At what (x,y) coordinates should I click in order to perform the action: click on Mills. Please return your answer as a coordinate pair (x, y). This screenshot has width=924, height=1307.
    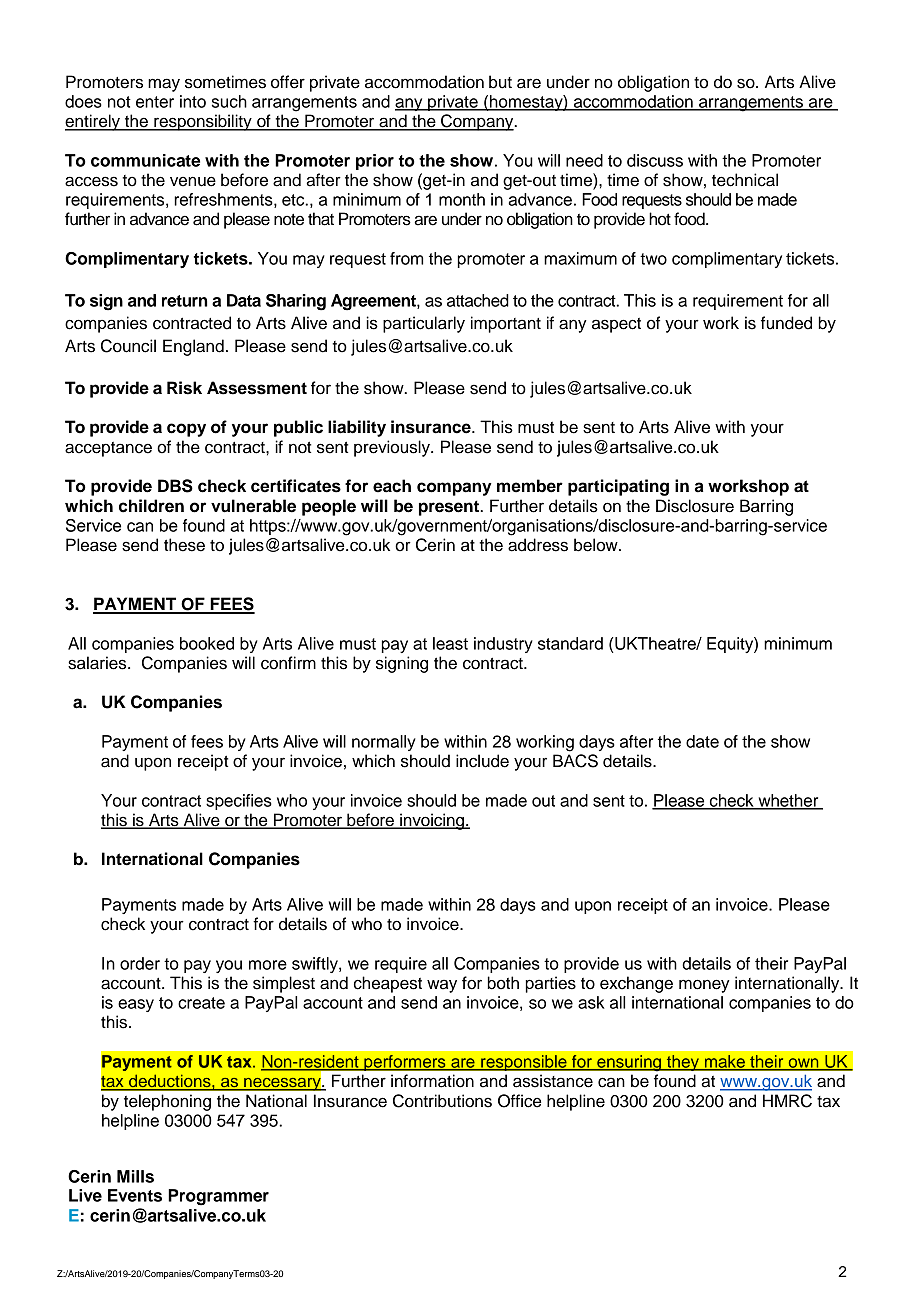
    Looking at the image, I should click on (135, 1176).
